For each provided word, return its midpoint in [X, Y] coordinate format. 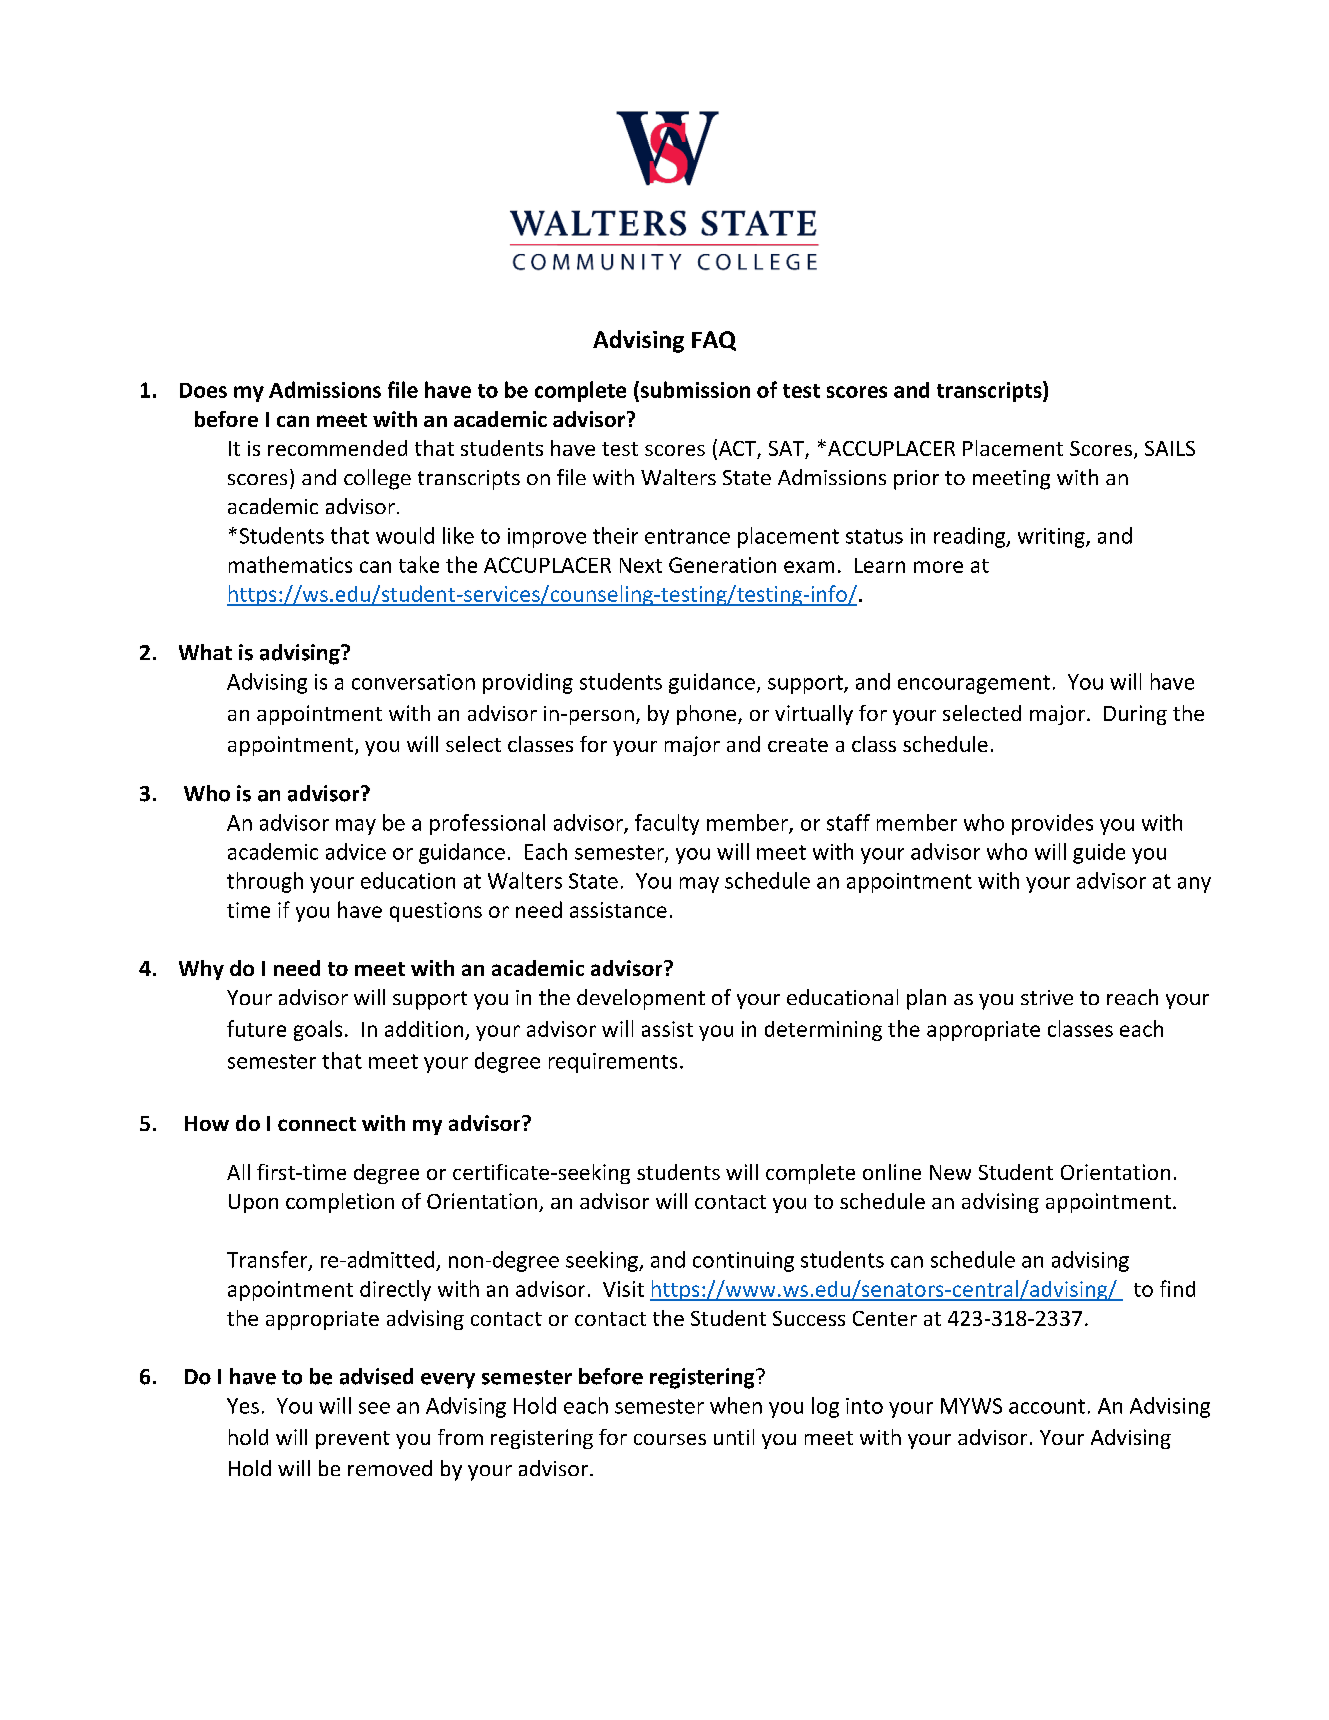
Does [203, 390]
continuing [743, 1262]
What [205, 652]
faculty [667, 824]
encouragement [974, 684]
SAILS [1170, 448]
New [950, 1172]
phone [708, 715]
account [1047, 1406]
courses [670, 1439]
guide [1099, 853]
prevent [353, 1440]
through [265, 882]
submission [694, 389]
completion [340, 1203]
